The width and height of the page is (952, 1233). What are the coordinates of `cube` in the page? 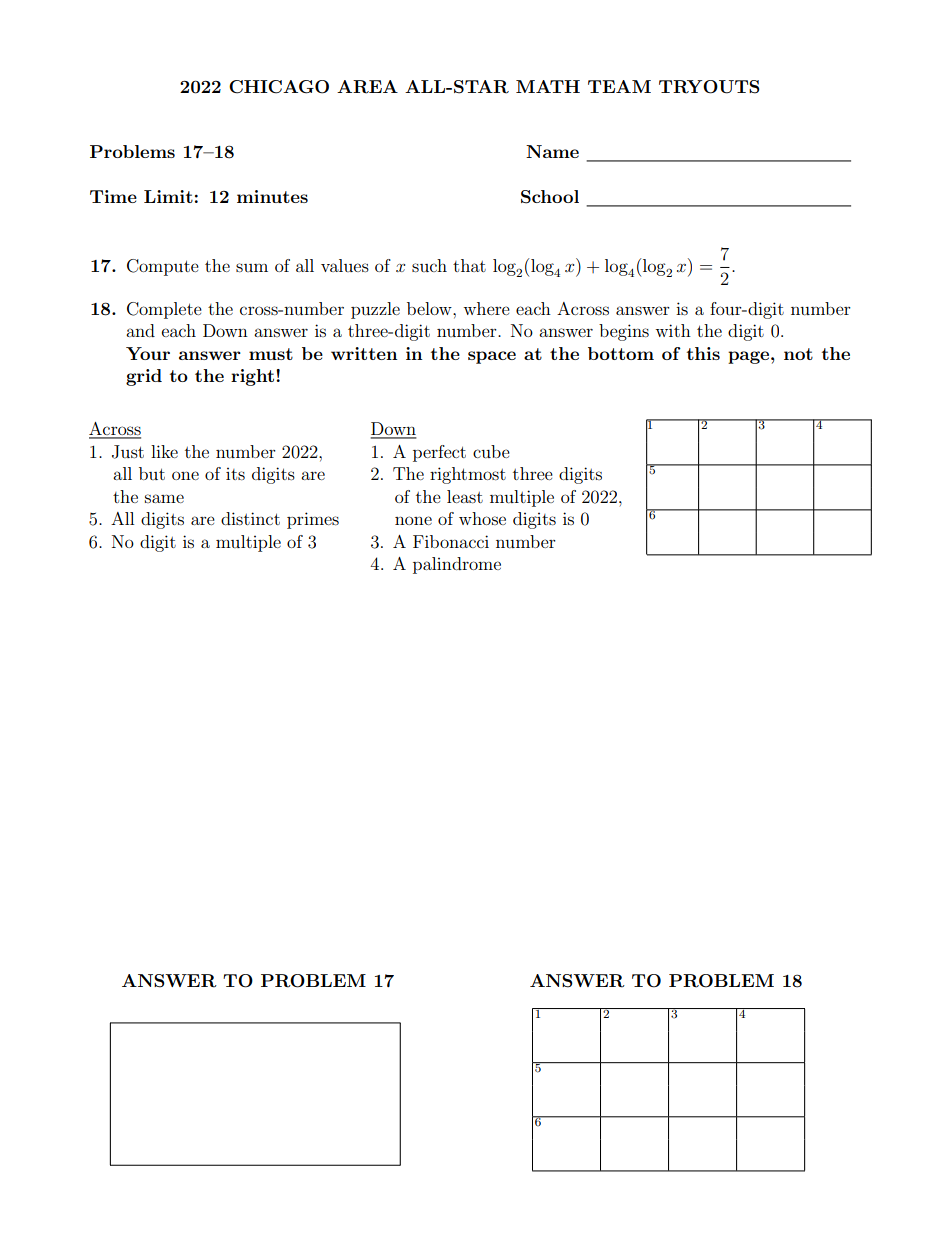 It's located at (491, 451).
